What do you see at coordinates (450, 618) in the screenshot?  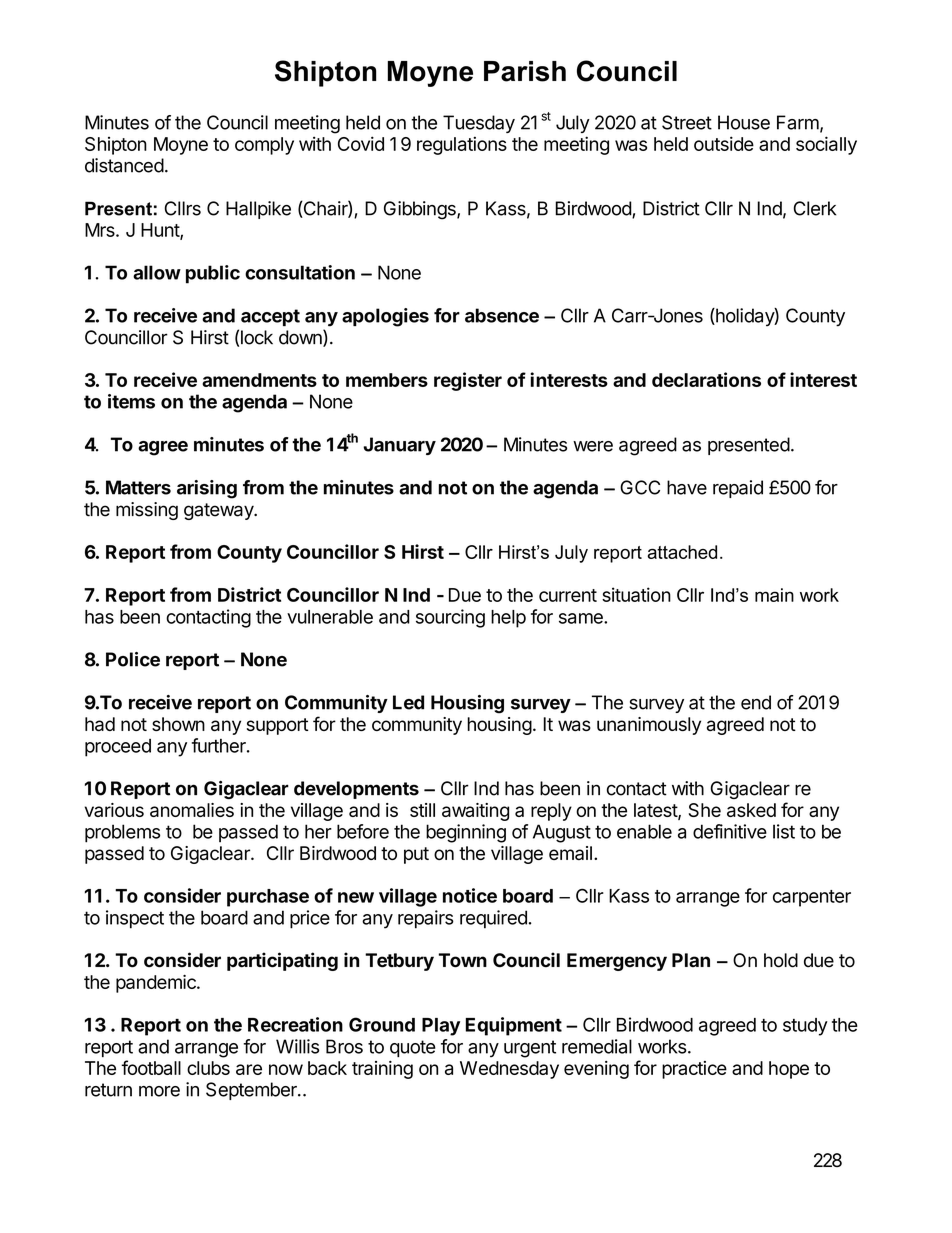 I see `sourcing` at bounding box center [450, 618].
